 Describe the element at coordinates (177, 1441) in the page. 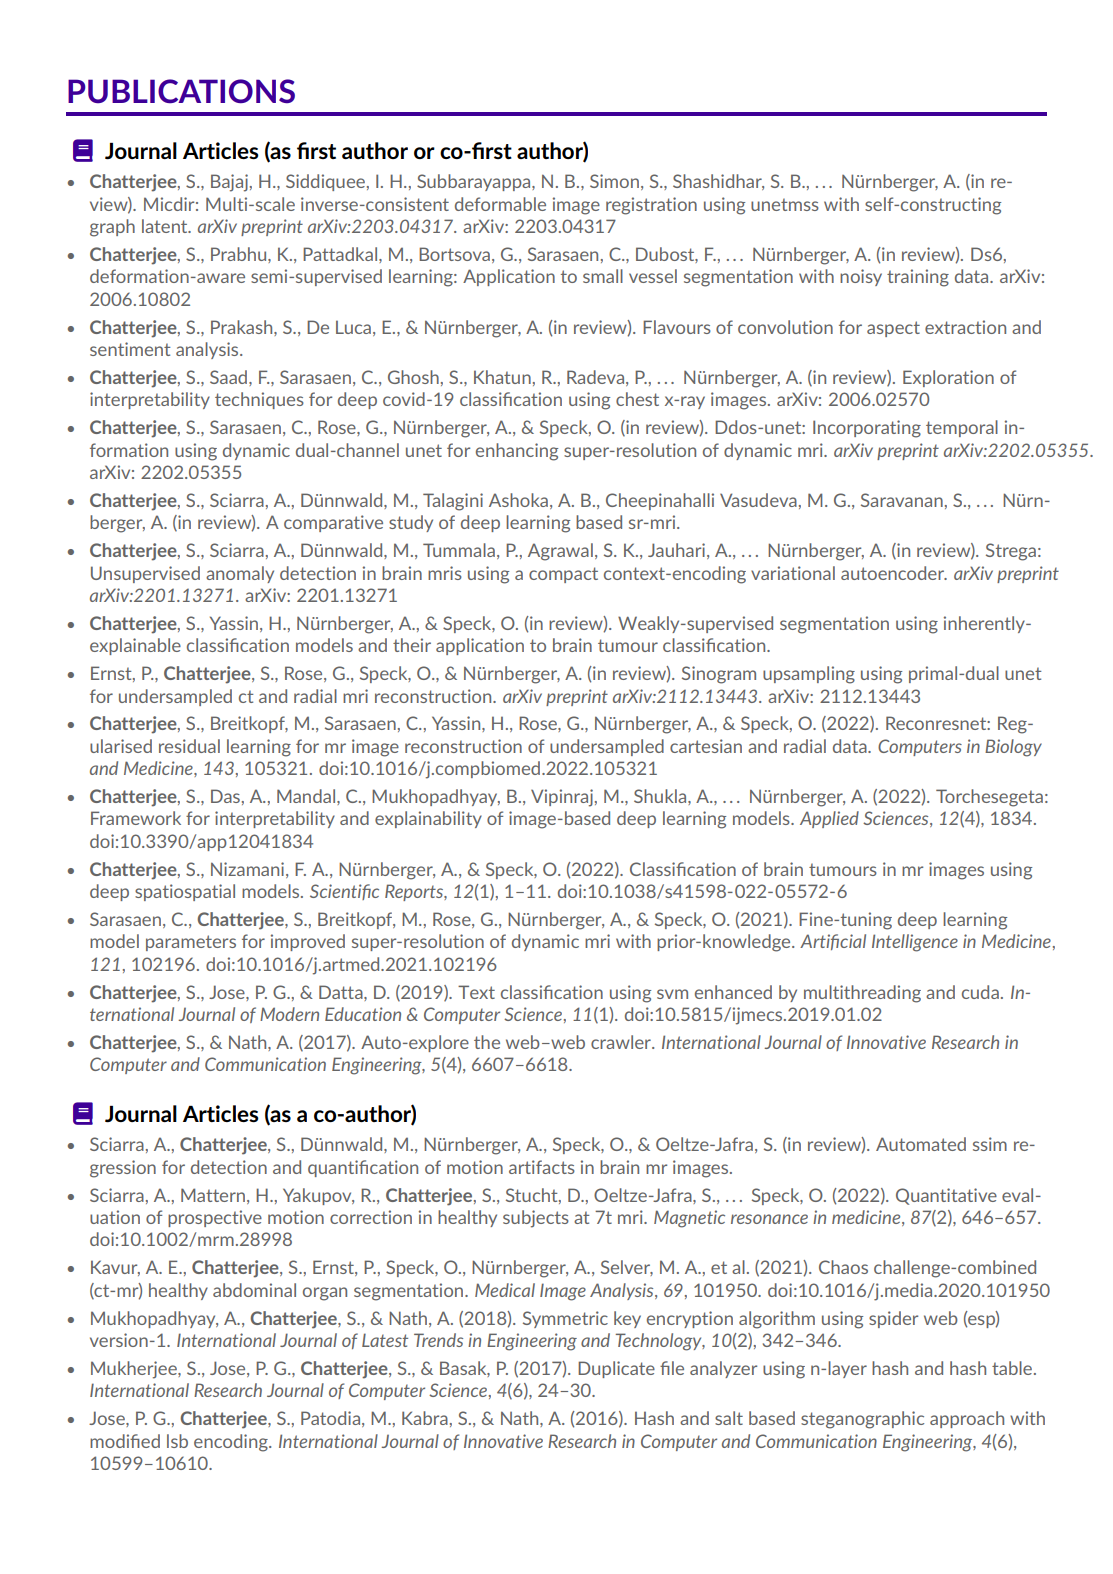

I see `lsb` at that location.
